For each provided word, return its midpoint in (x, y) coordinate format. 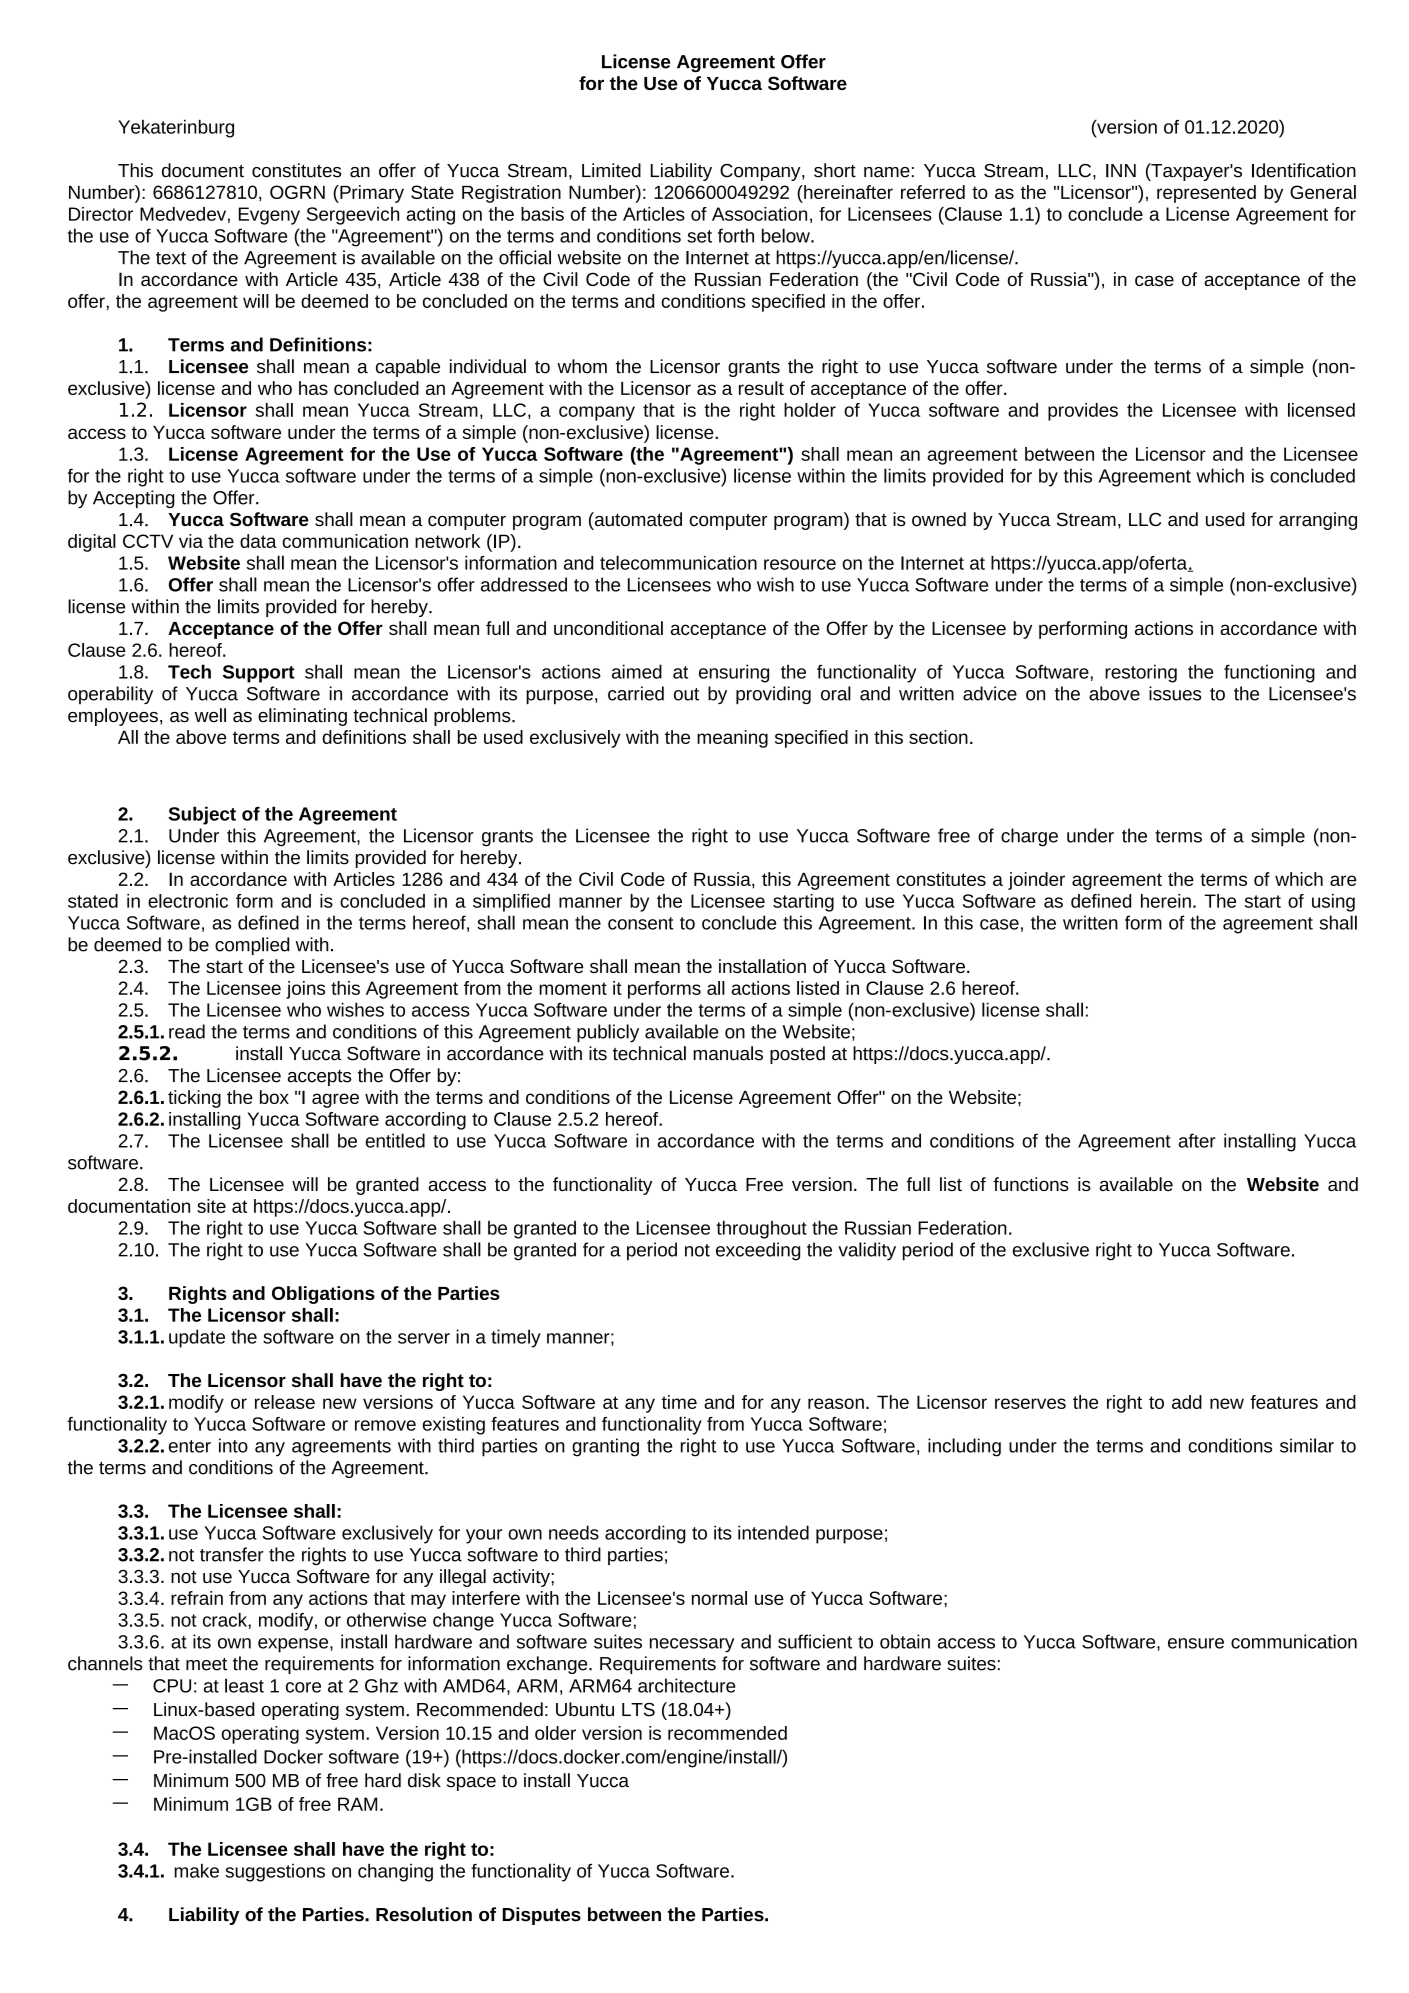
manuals (728, 1053)
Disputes (542, 1916)
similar (1307, 1445)
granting (605, 1447)
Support (259, 674)
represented (1206, 194)
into (233, 1445)
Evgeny (269, 216)
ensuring (734, 673)
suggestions (275, 1872)
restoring (1141, 673)
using (1333, 903)
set (699, 236)
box (274, 1097)
